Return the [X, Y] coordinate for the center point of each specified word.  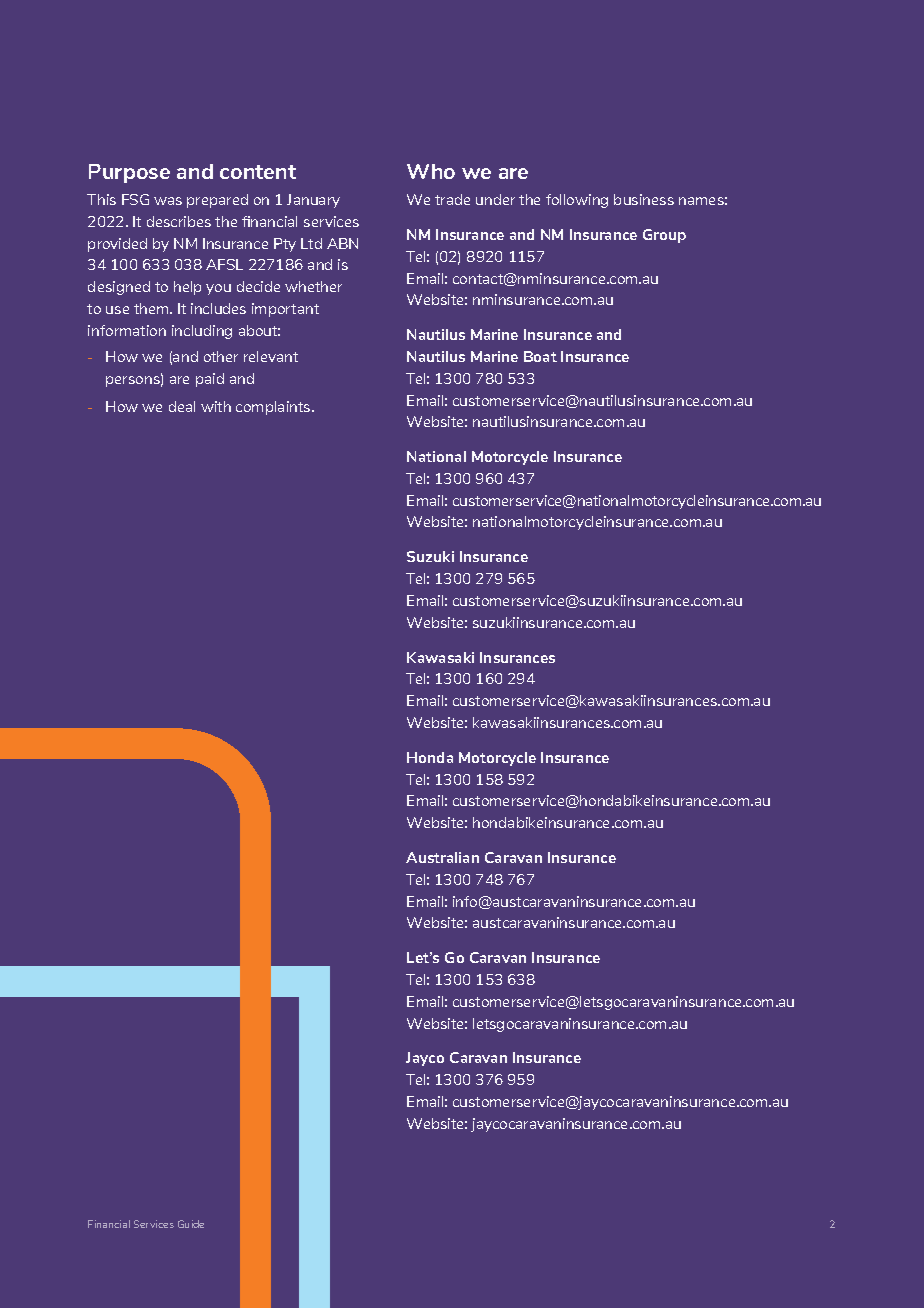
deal [182, 406]
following [577, 201]
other [221, 356]
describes [179, 221]
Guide [191, 1224]
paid [210, 380]
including [202, 332]
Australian [442, 857]
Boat [540, 356]
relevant [271, 356]
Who [431, 171]
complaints [274, 408]
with [216, 406]
